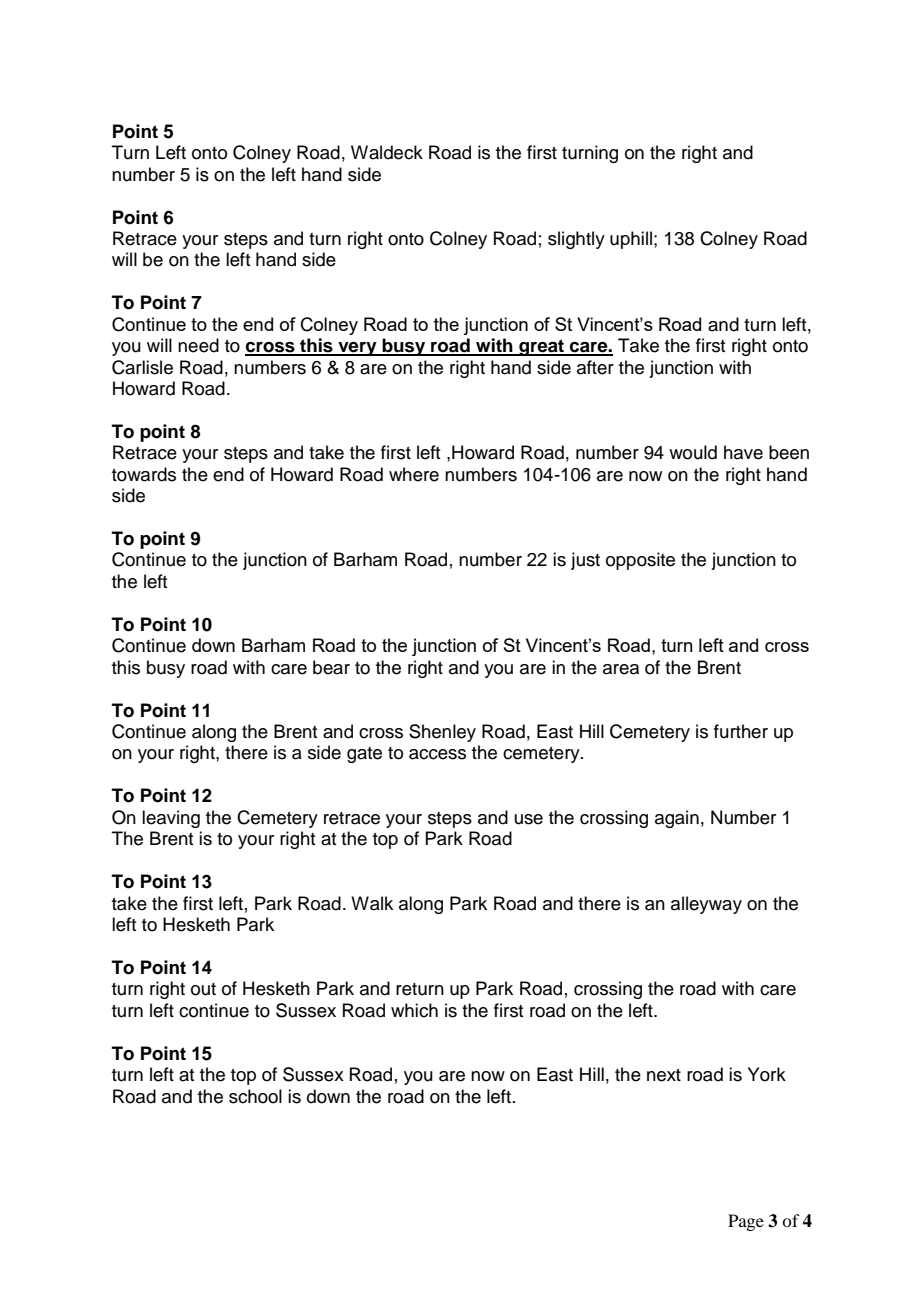 This page has height=1308, width=924. I want to click on out, so click(203, 989).
